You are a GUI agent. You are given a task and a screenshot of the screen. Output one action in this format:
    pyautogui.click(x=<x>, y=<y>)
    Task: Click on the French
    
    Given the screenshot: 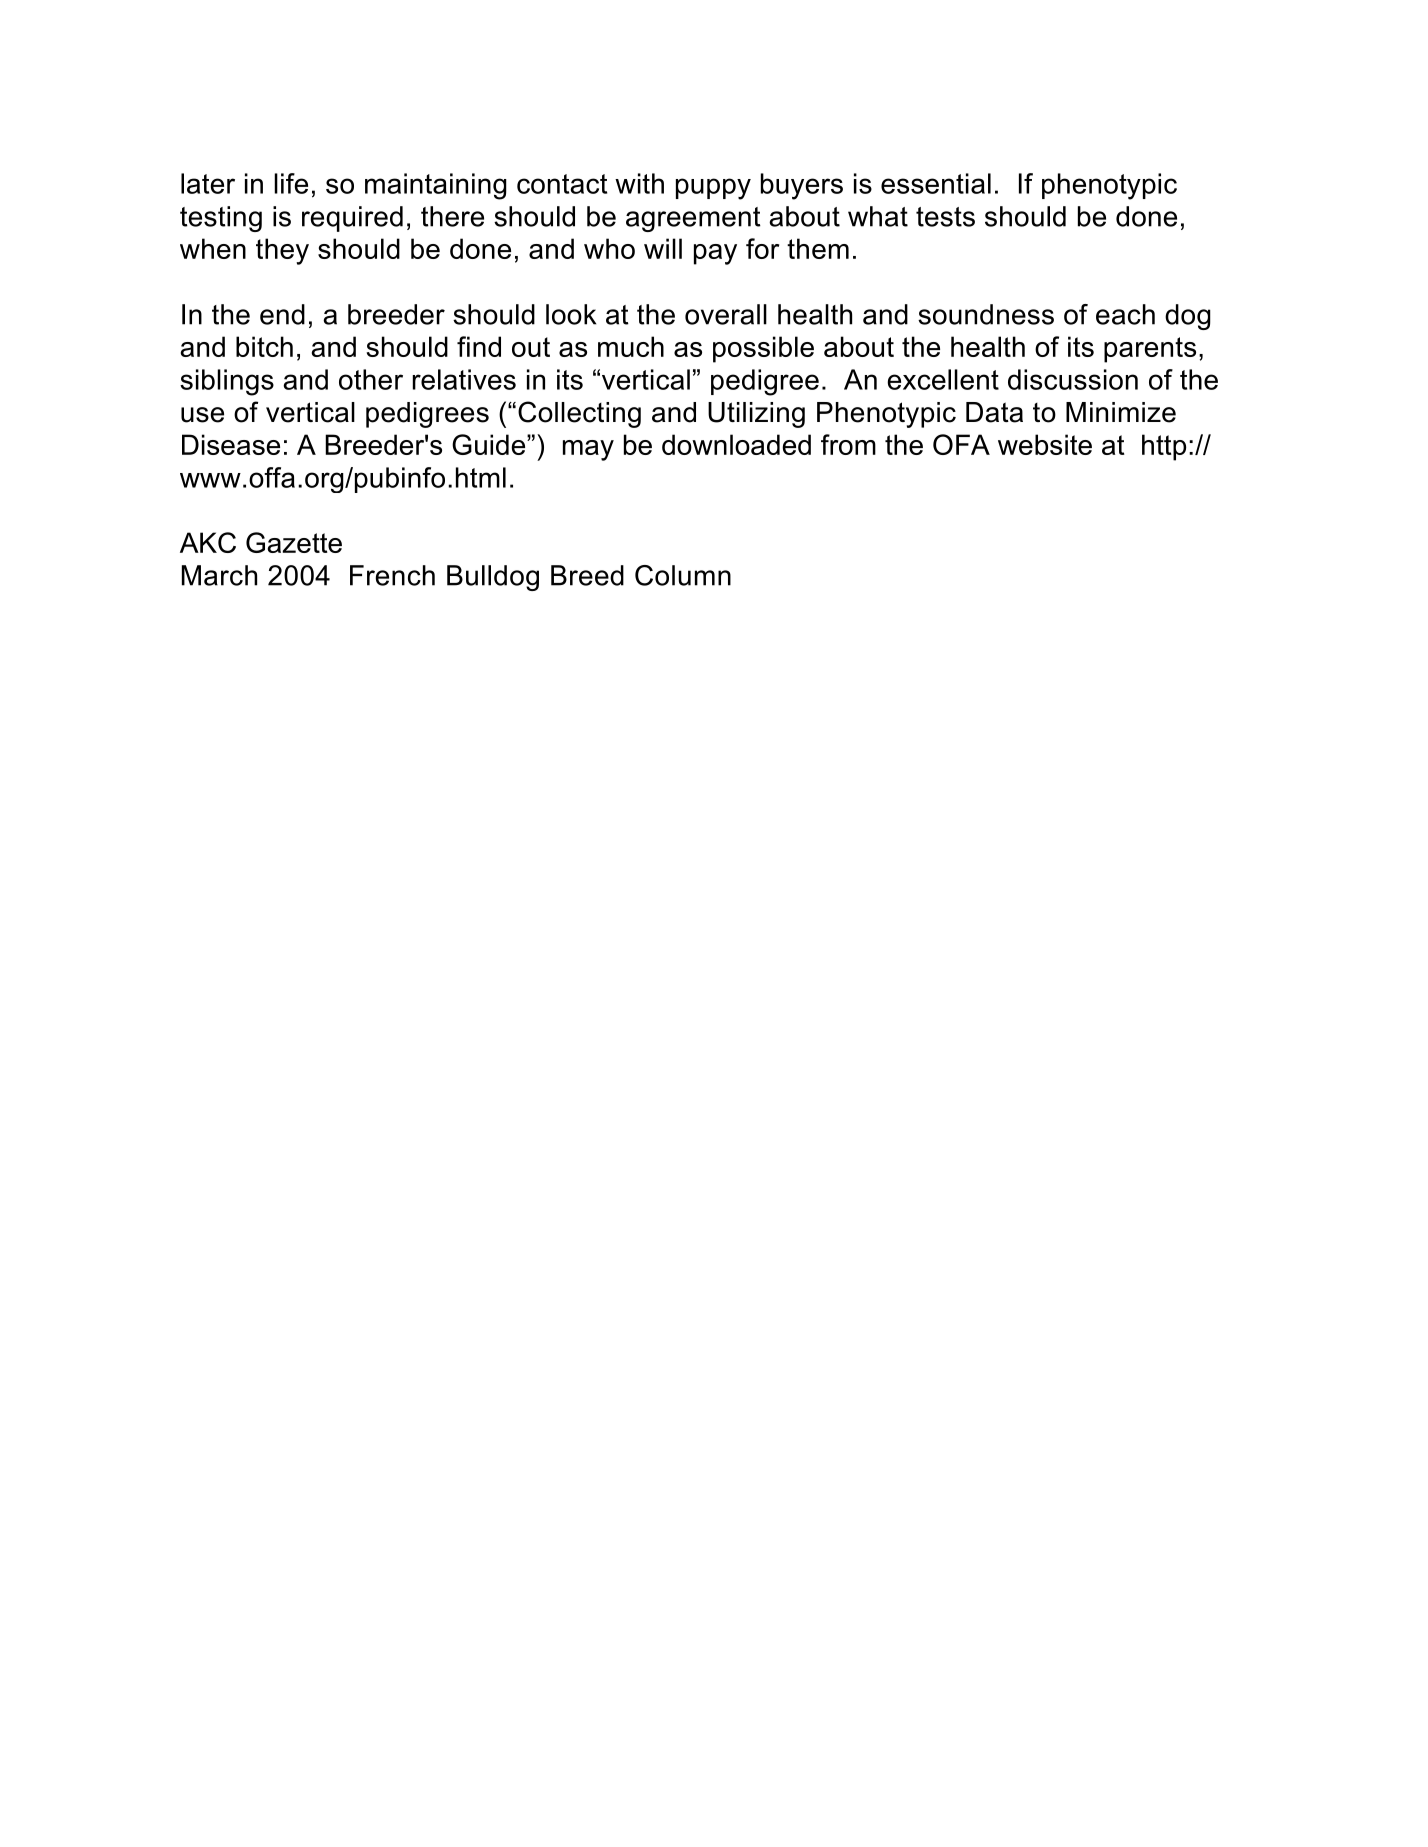 What is the action you would take?
    pyautogui.click(x=392, y=575)
